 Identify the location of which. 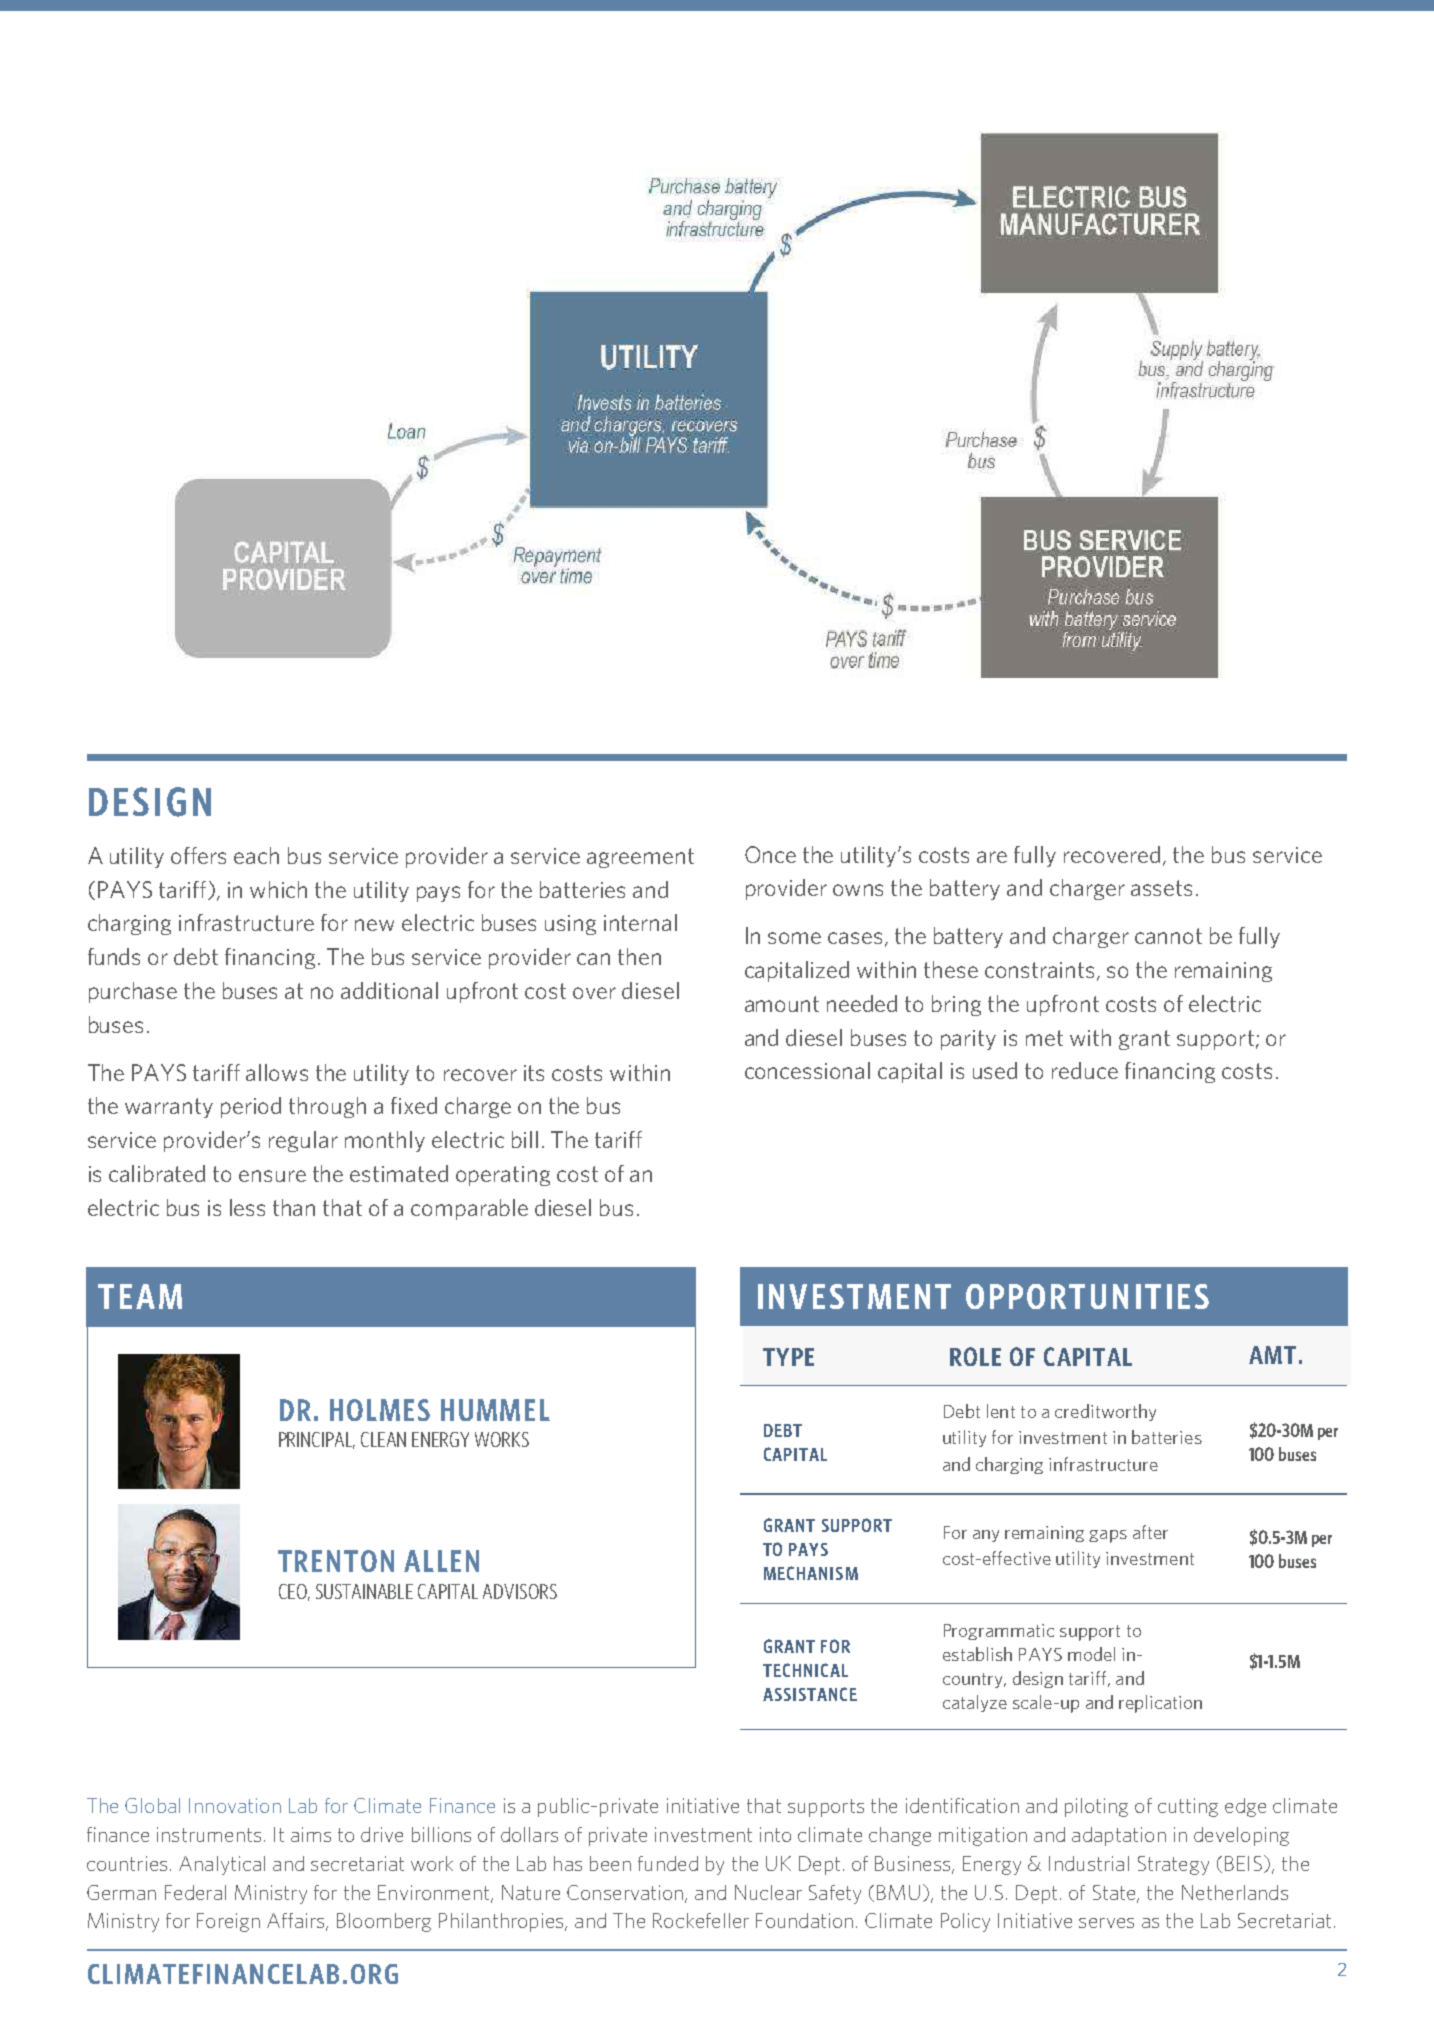
(278, 889).
